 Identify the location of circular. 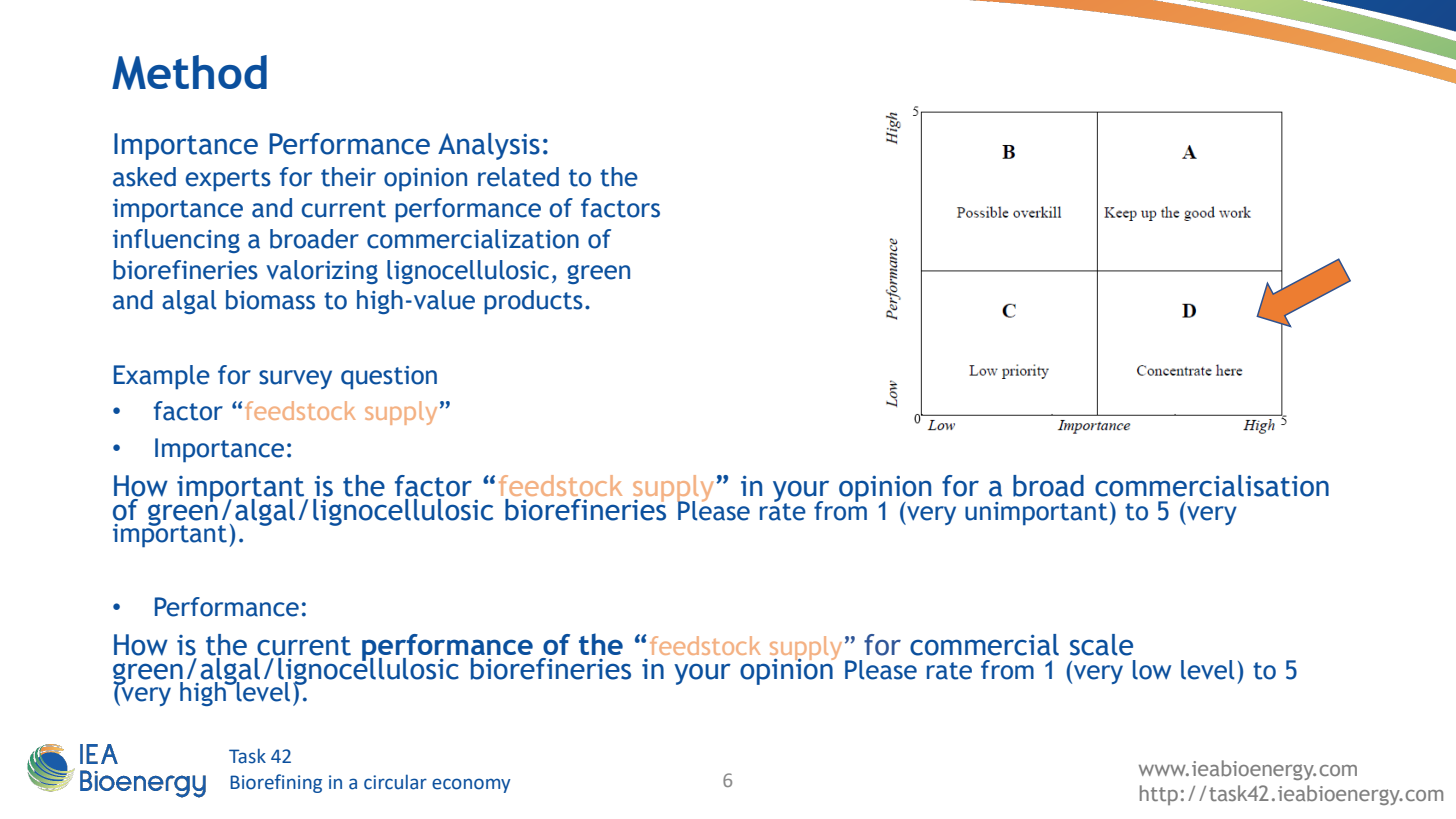
(395, 782).
